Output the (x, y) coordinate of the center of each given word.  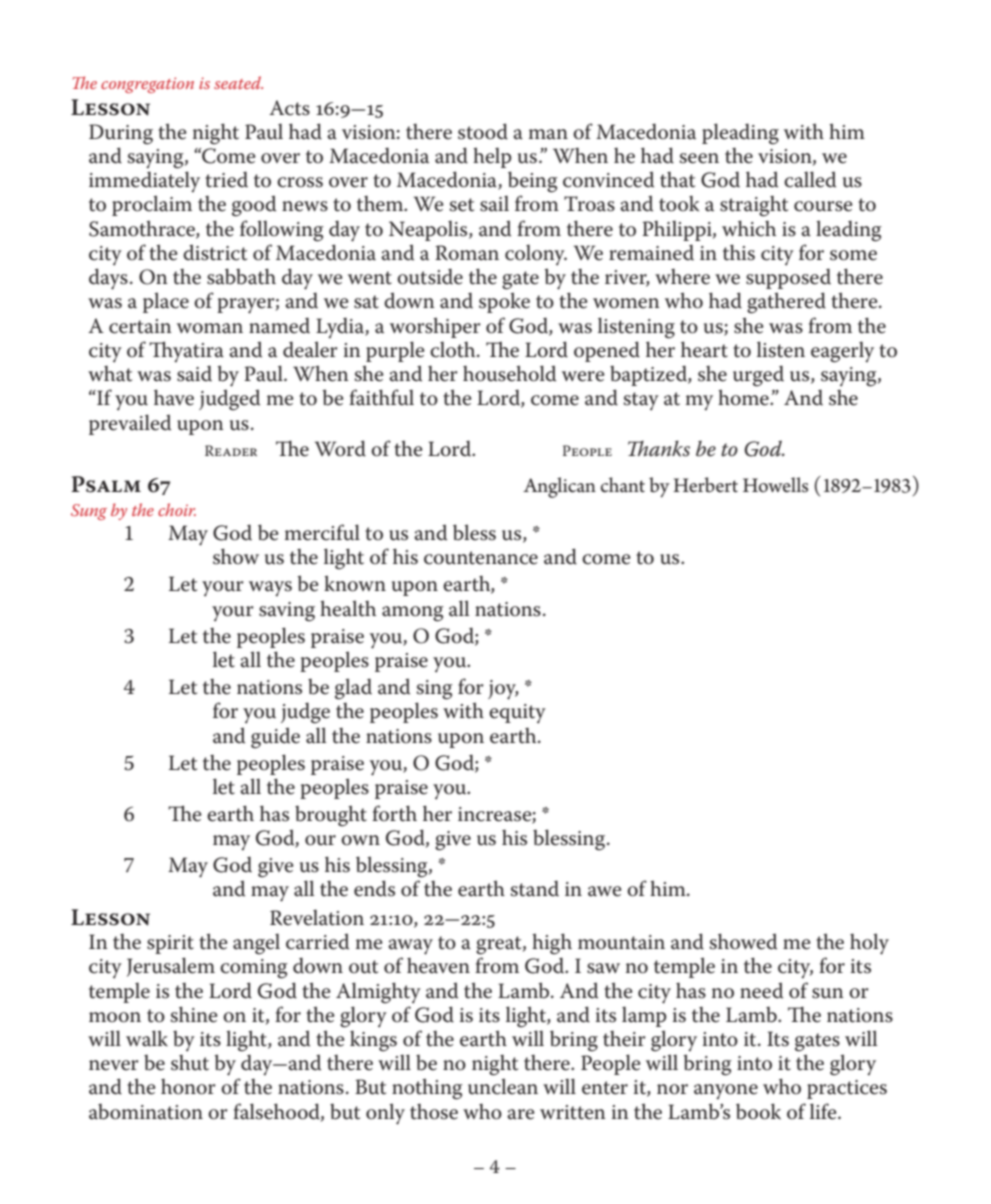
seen (699, 158)
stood (483, 131)
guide (275, 738)
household (509, 373)
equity (517, 714)
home (744, 397)
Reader (231, 450)
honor (188, 1087)
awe (605, 891)
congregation (147, 85)
